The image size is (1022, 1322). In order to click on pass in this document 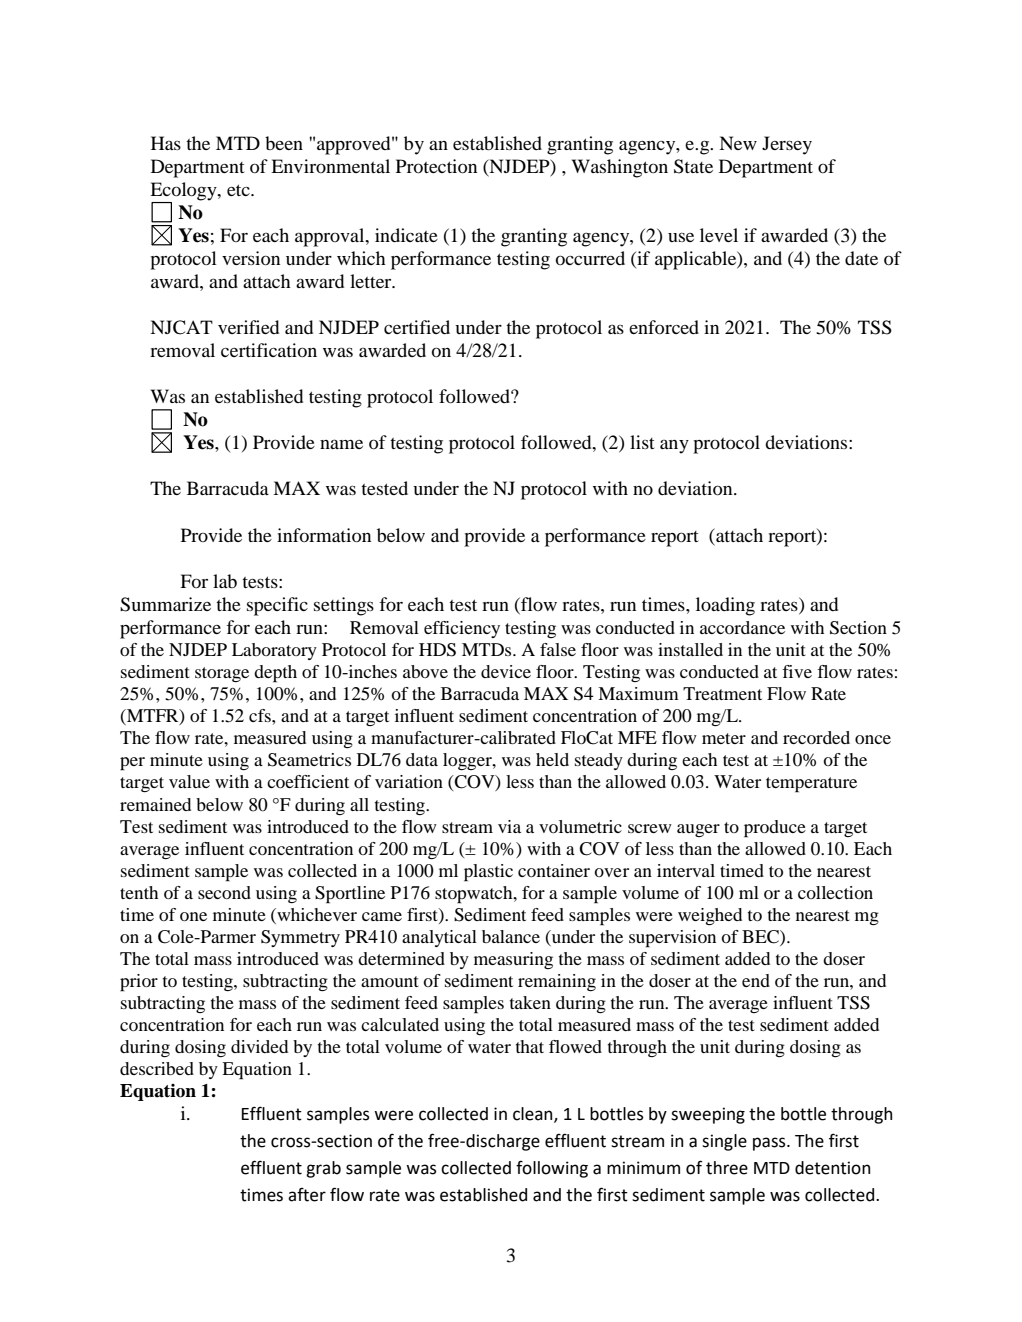, I will do `click(770, 1144)`.
